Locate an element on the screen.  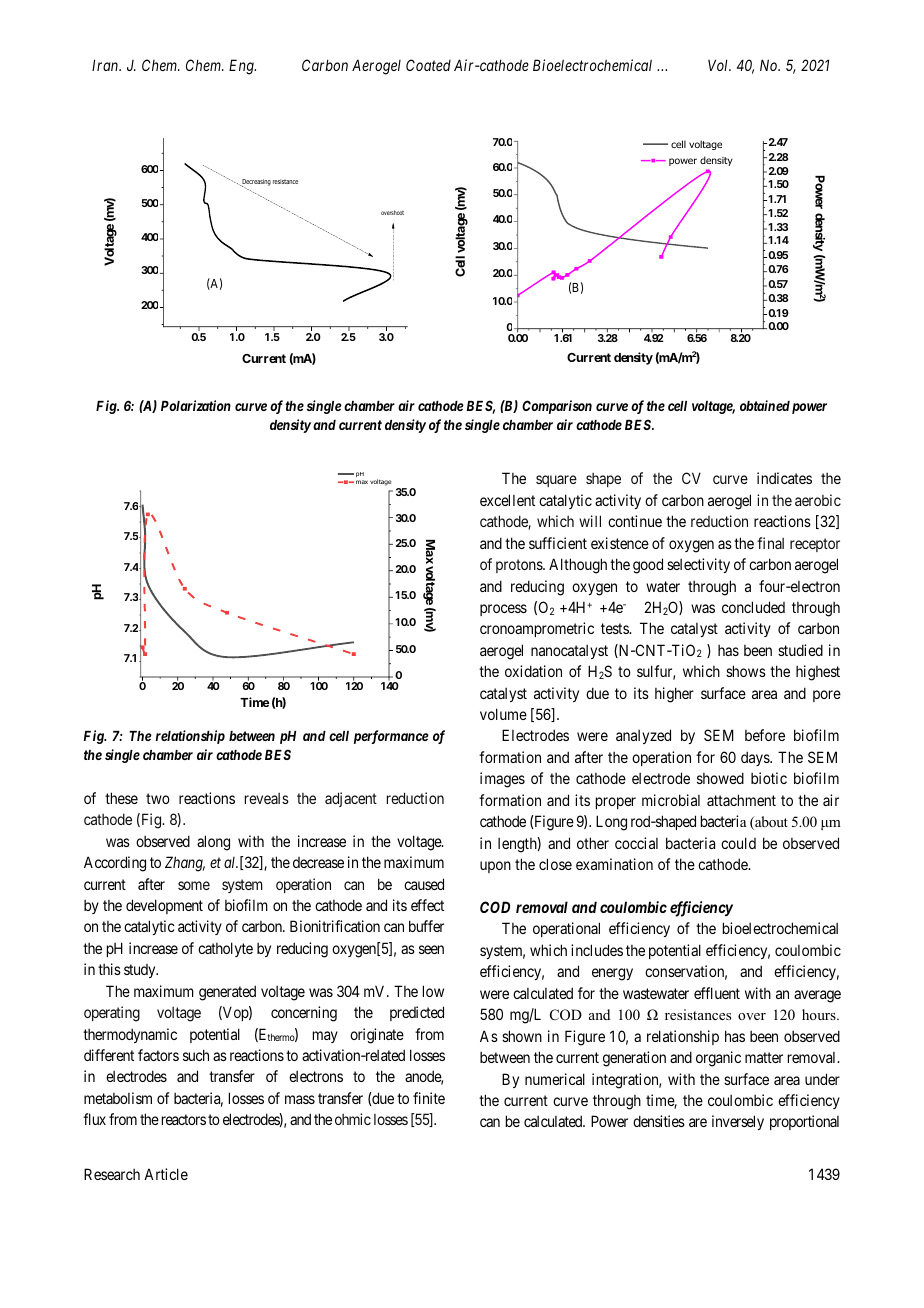
two is located at coordinates (158, 798).
